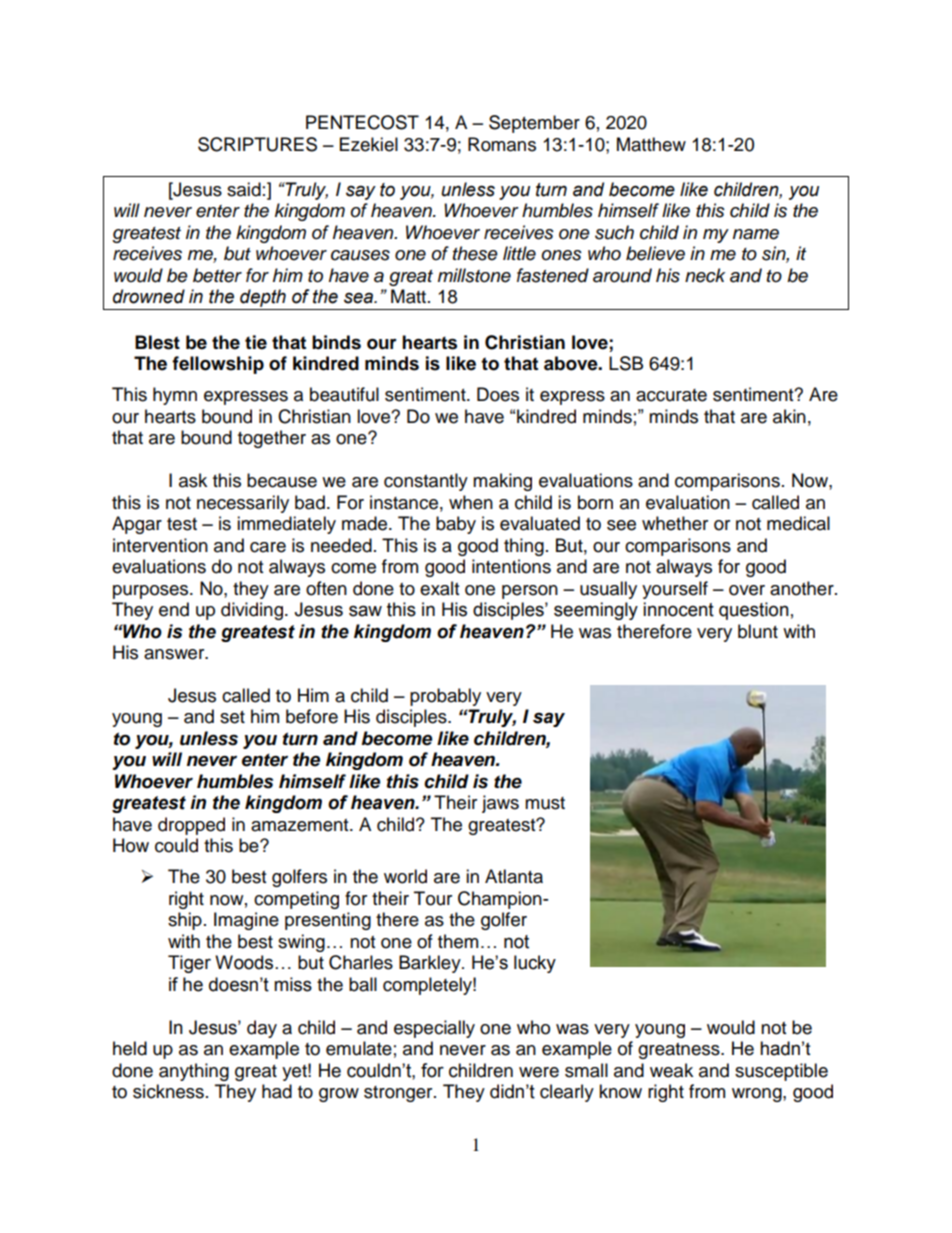  What do you see at coordinates (502, 144) in the document?
I see `Romans` at bounding box center [502, 144].
